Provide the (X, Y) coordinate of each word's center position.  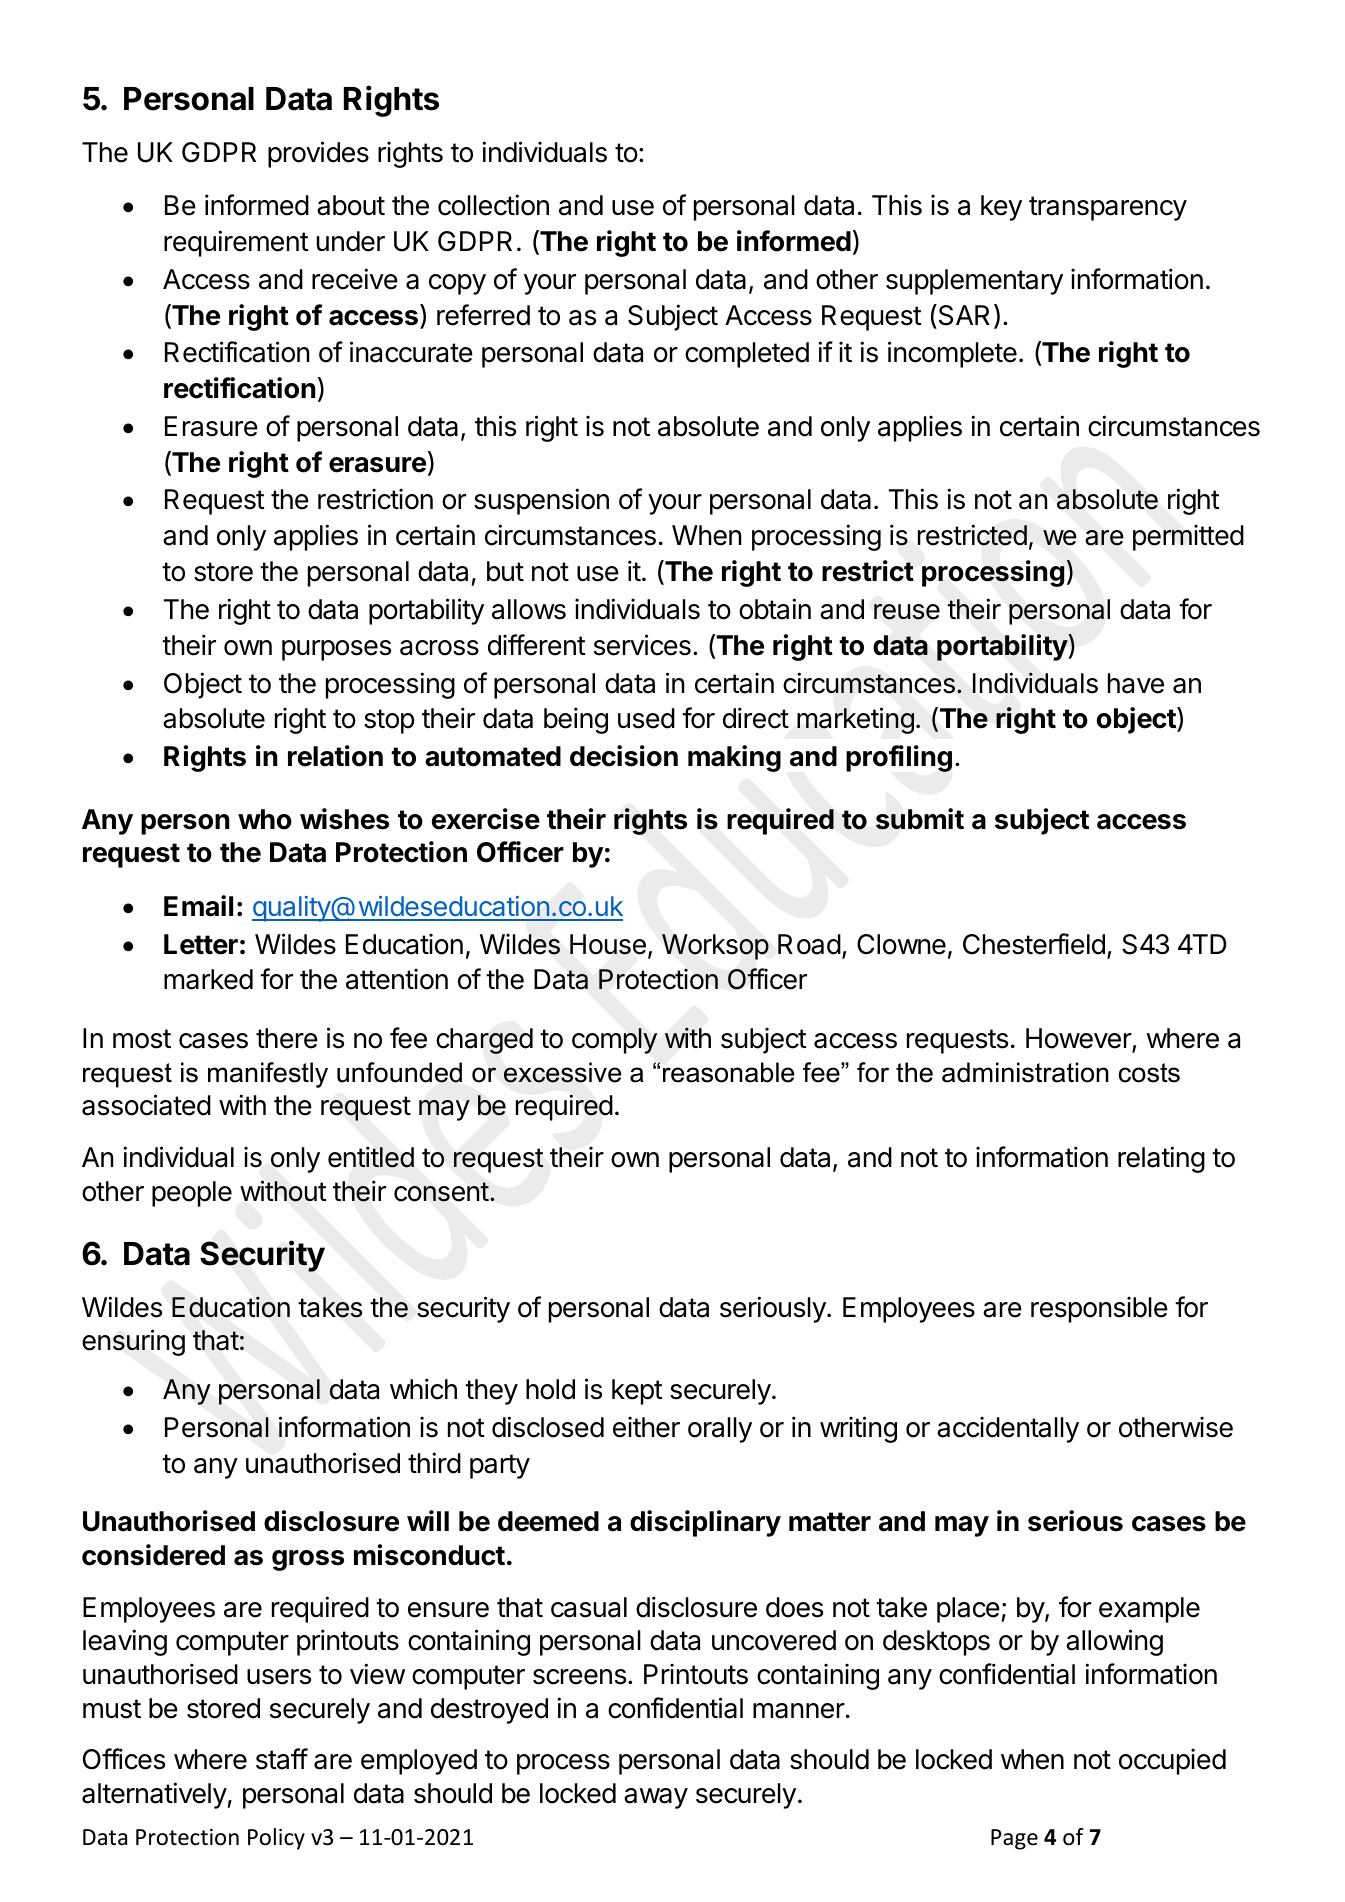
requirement (236, 243)
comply (614, 1041)
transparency (1108, 208)
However (1079, 1039)
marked (208, 979)
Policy (276, 1839)
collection (493, 205)
